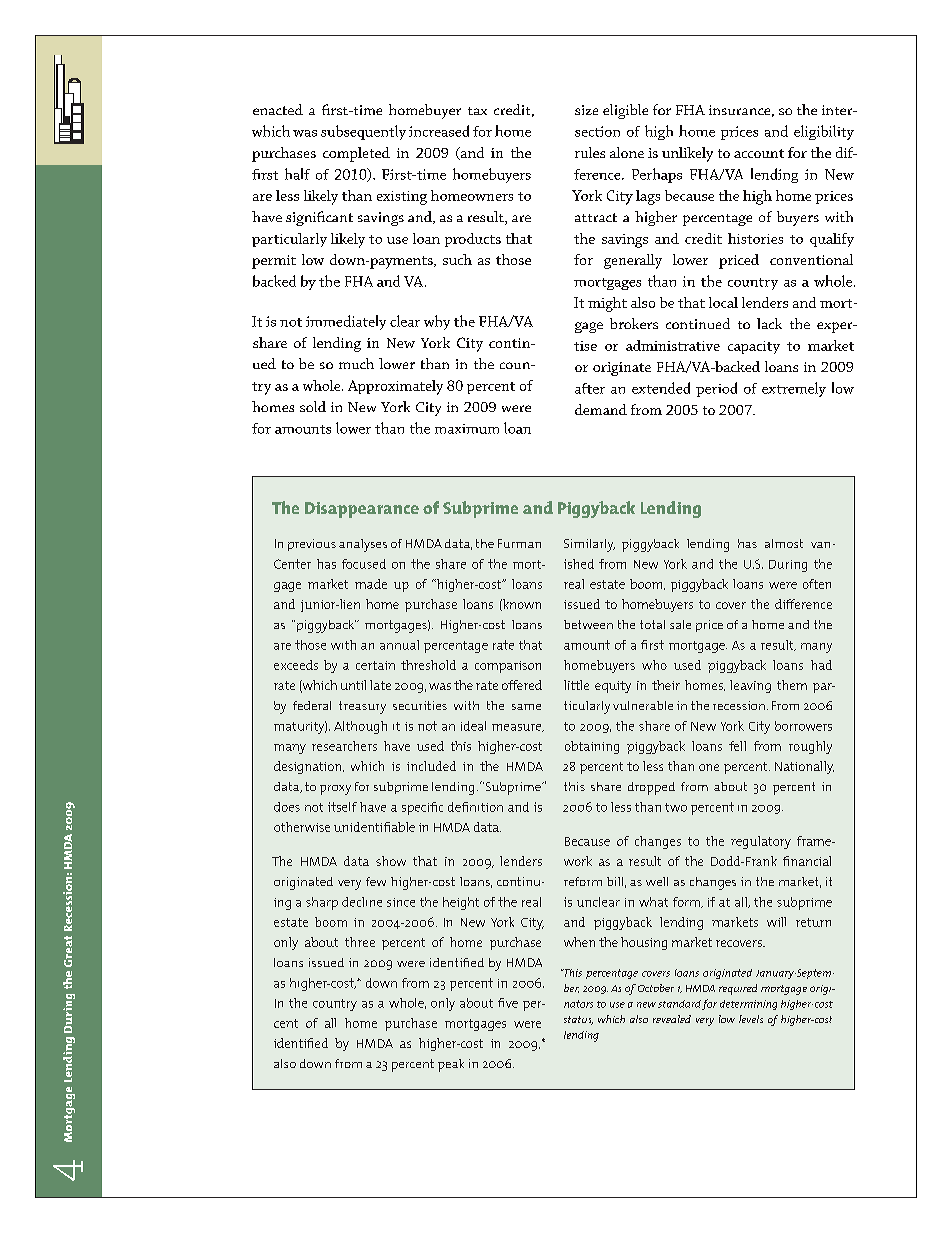 This page has height=1233, width=952. Describe the element at coordinates (578, 1020) in the page. I see `status` at that location.
